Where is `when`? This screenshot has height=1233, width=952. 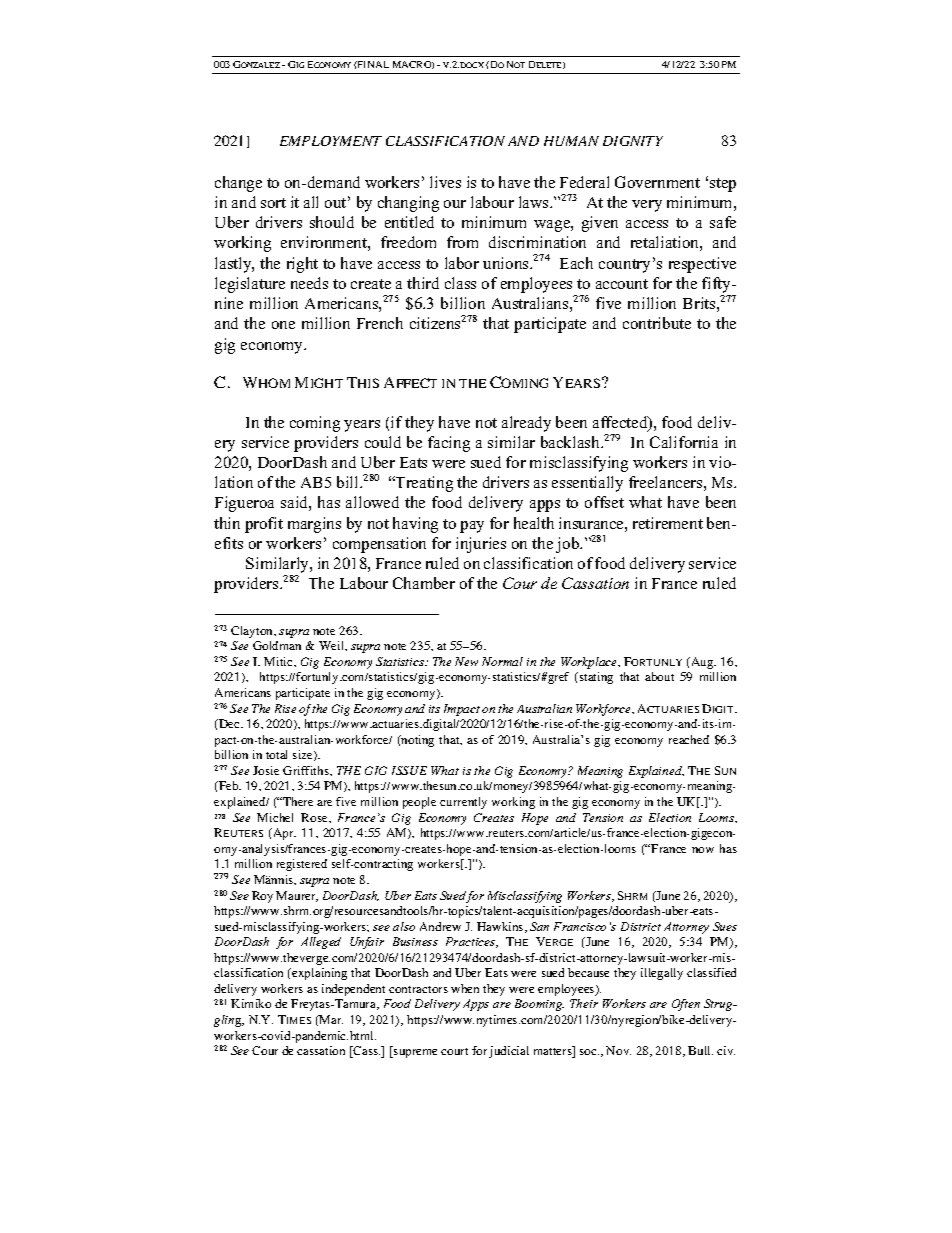
when is located at coordinates (465, 988).
